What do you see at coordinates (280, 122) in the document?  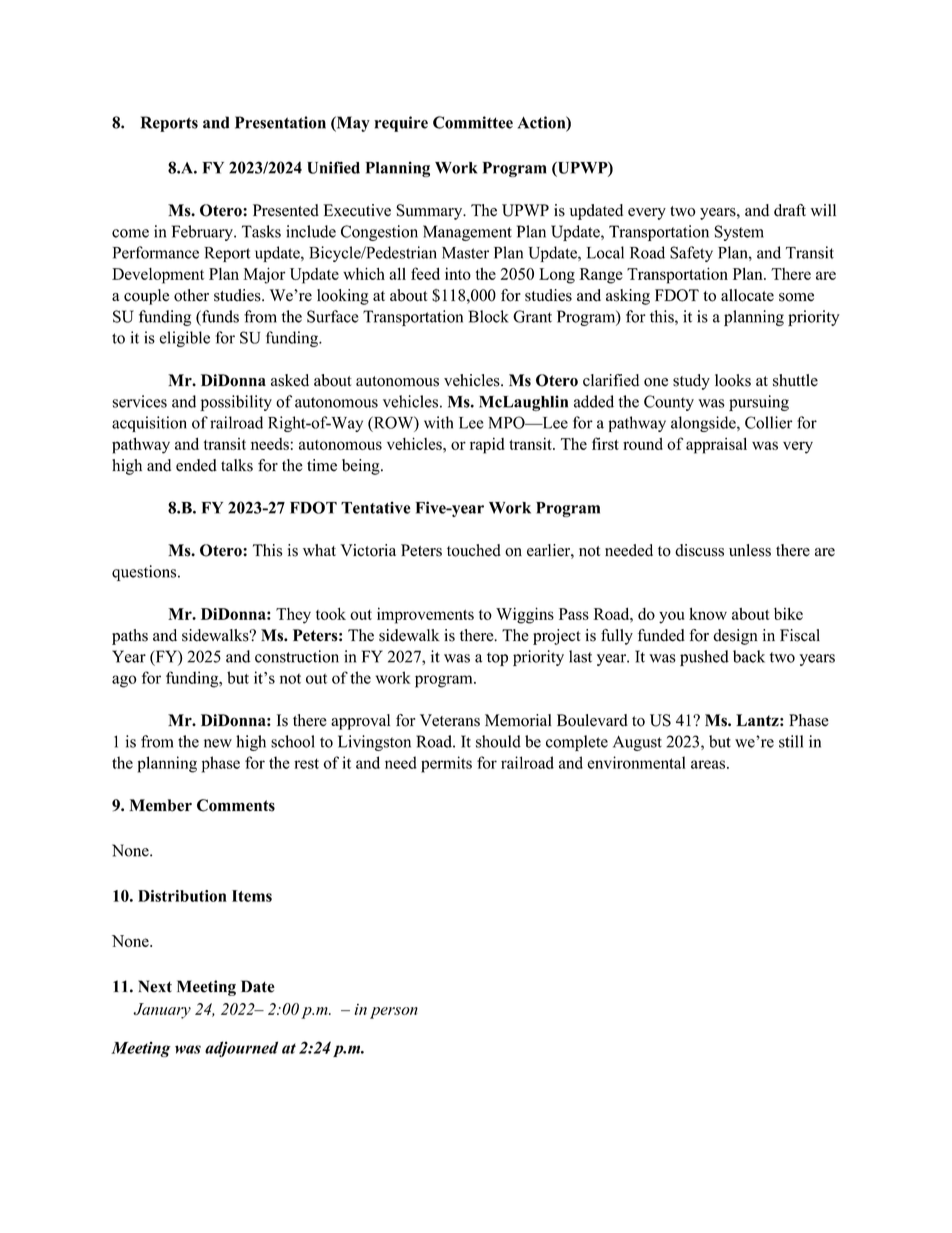 I see `Presentation` at bounding box center [280, 122].
